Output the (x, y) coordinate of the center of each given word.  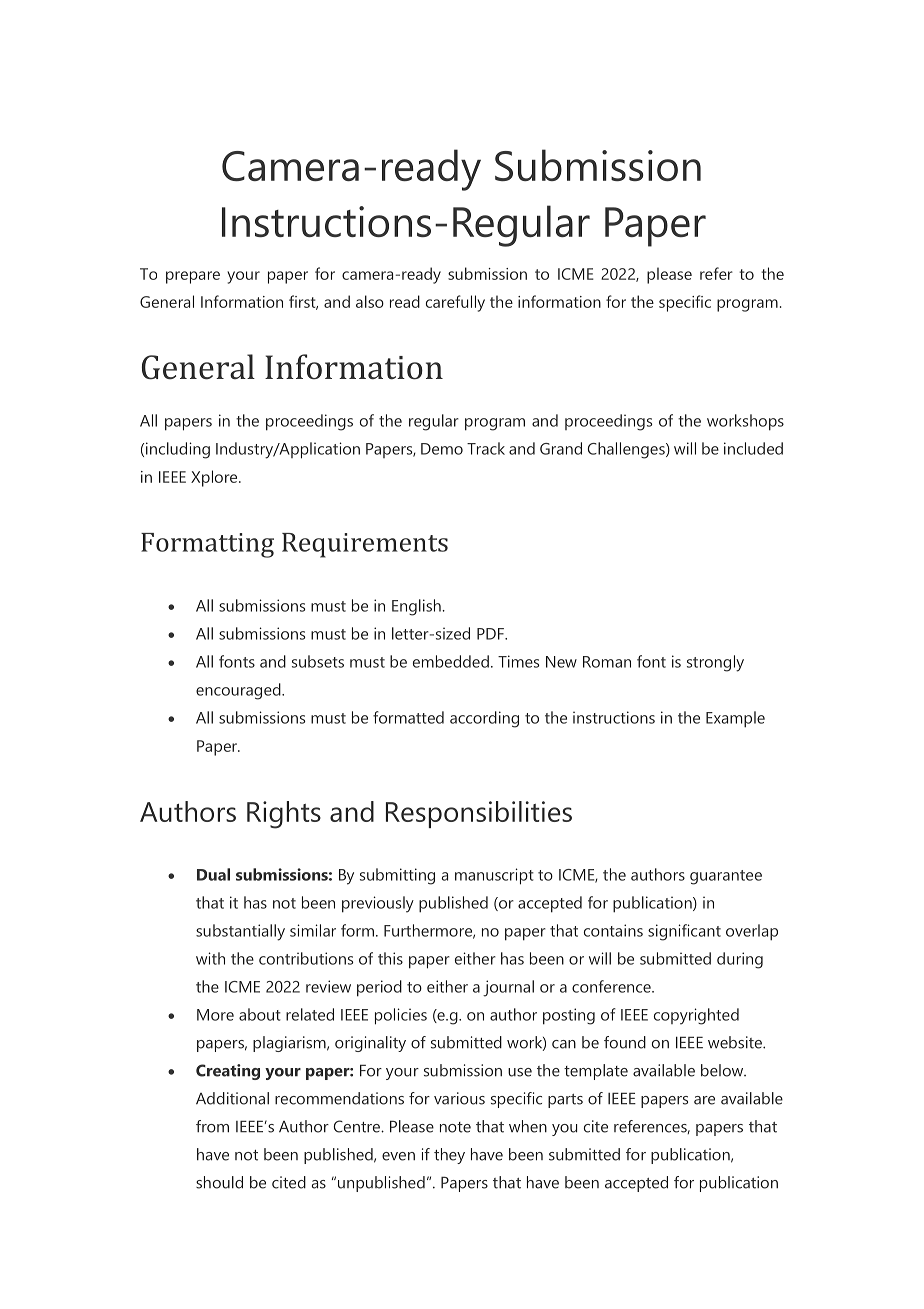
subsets (318, 661)
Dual (213, 874)
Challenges (627, 450)
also (370, 301)
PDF (491, 634)
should (219, 1182)
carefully (455, 303)
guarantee (726, 877)
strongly (715, 663)
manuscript (494, 876)
